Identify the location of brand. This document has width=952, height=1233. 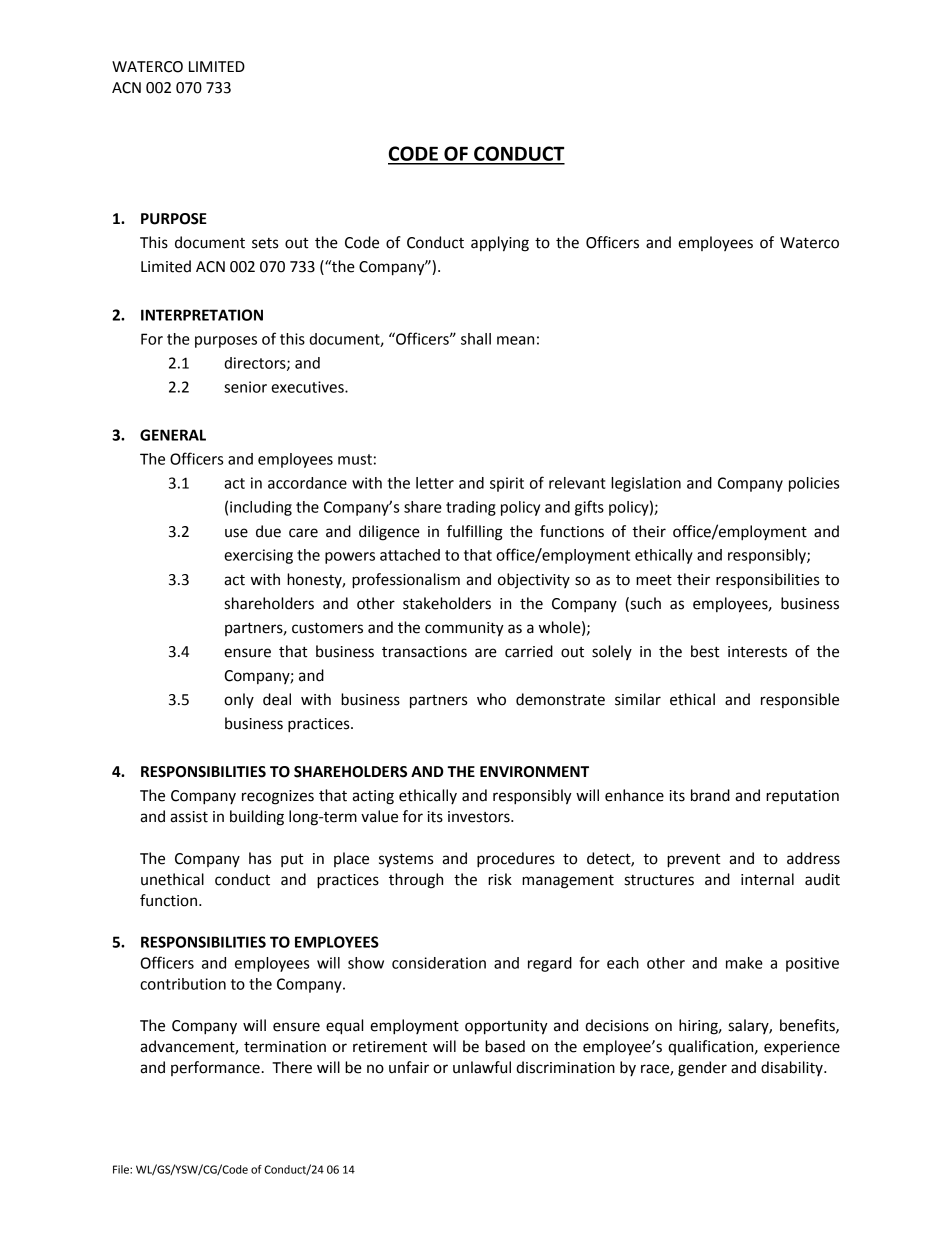
(710, 795).
